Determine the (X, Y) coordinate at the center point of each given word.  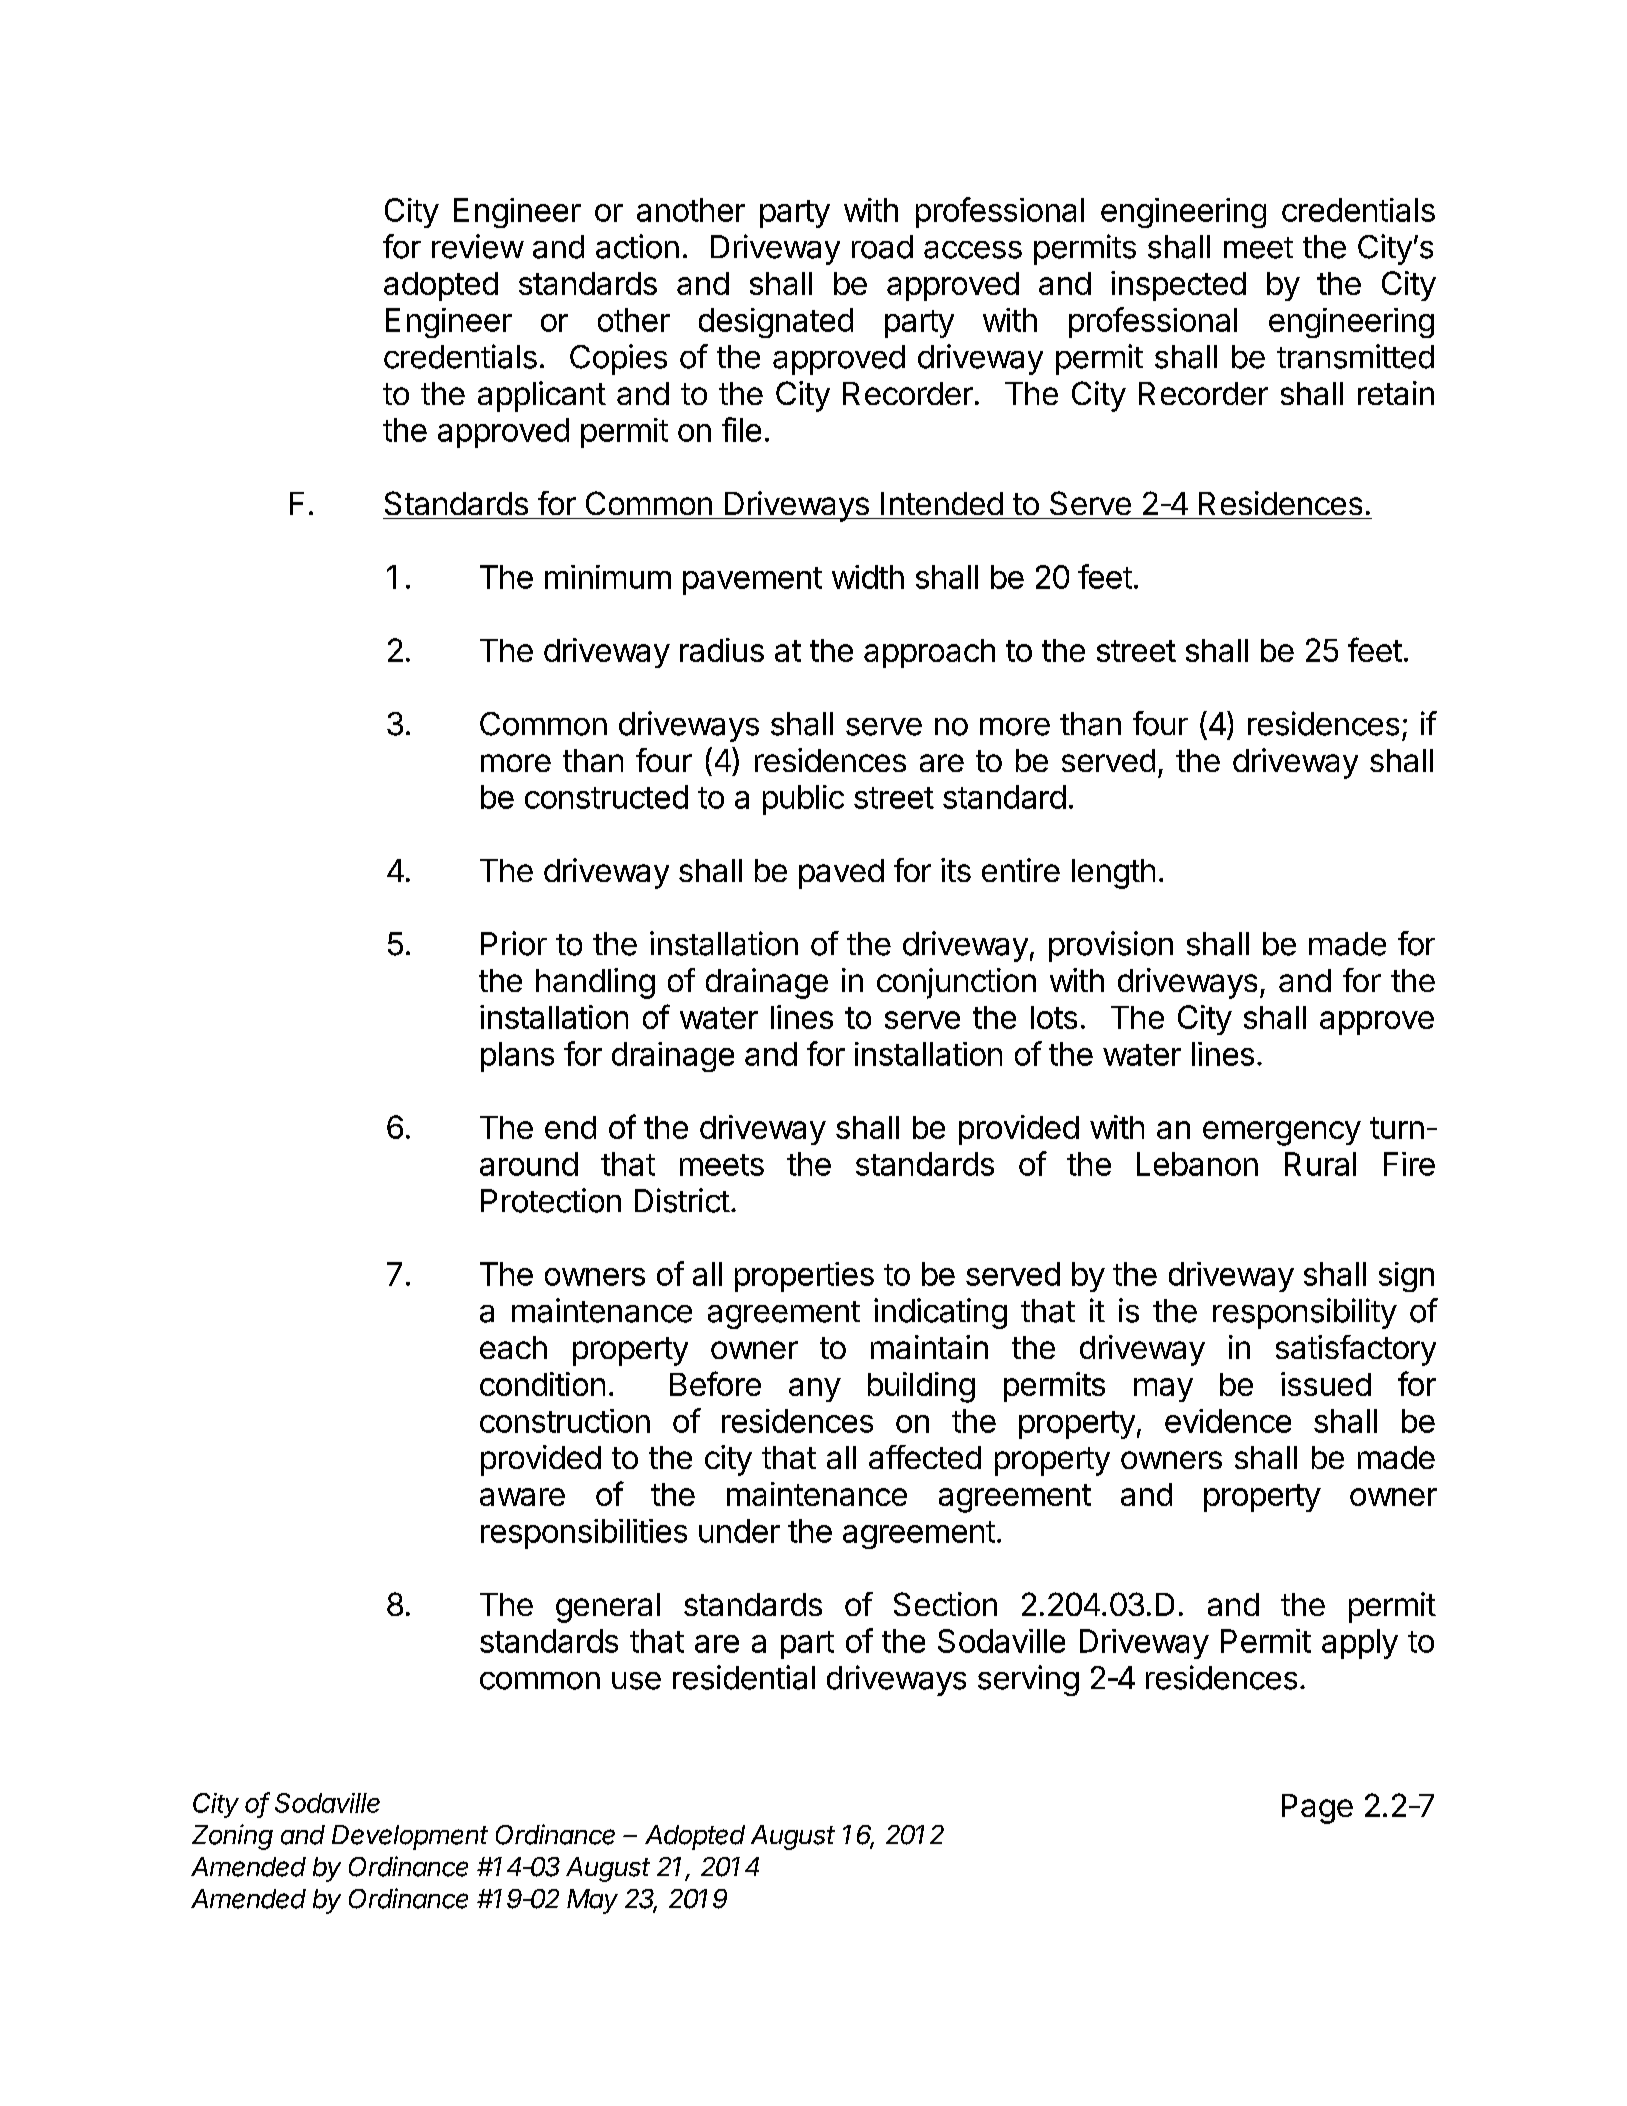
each (513, 1347)
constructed (606, 797)
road (882, 247)
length (1113, 874)
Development (410, 1837)
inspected (1178, 286)
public (803, 800)
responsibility (1305, 1313)
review (478, 246)
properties (804, 1277)
